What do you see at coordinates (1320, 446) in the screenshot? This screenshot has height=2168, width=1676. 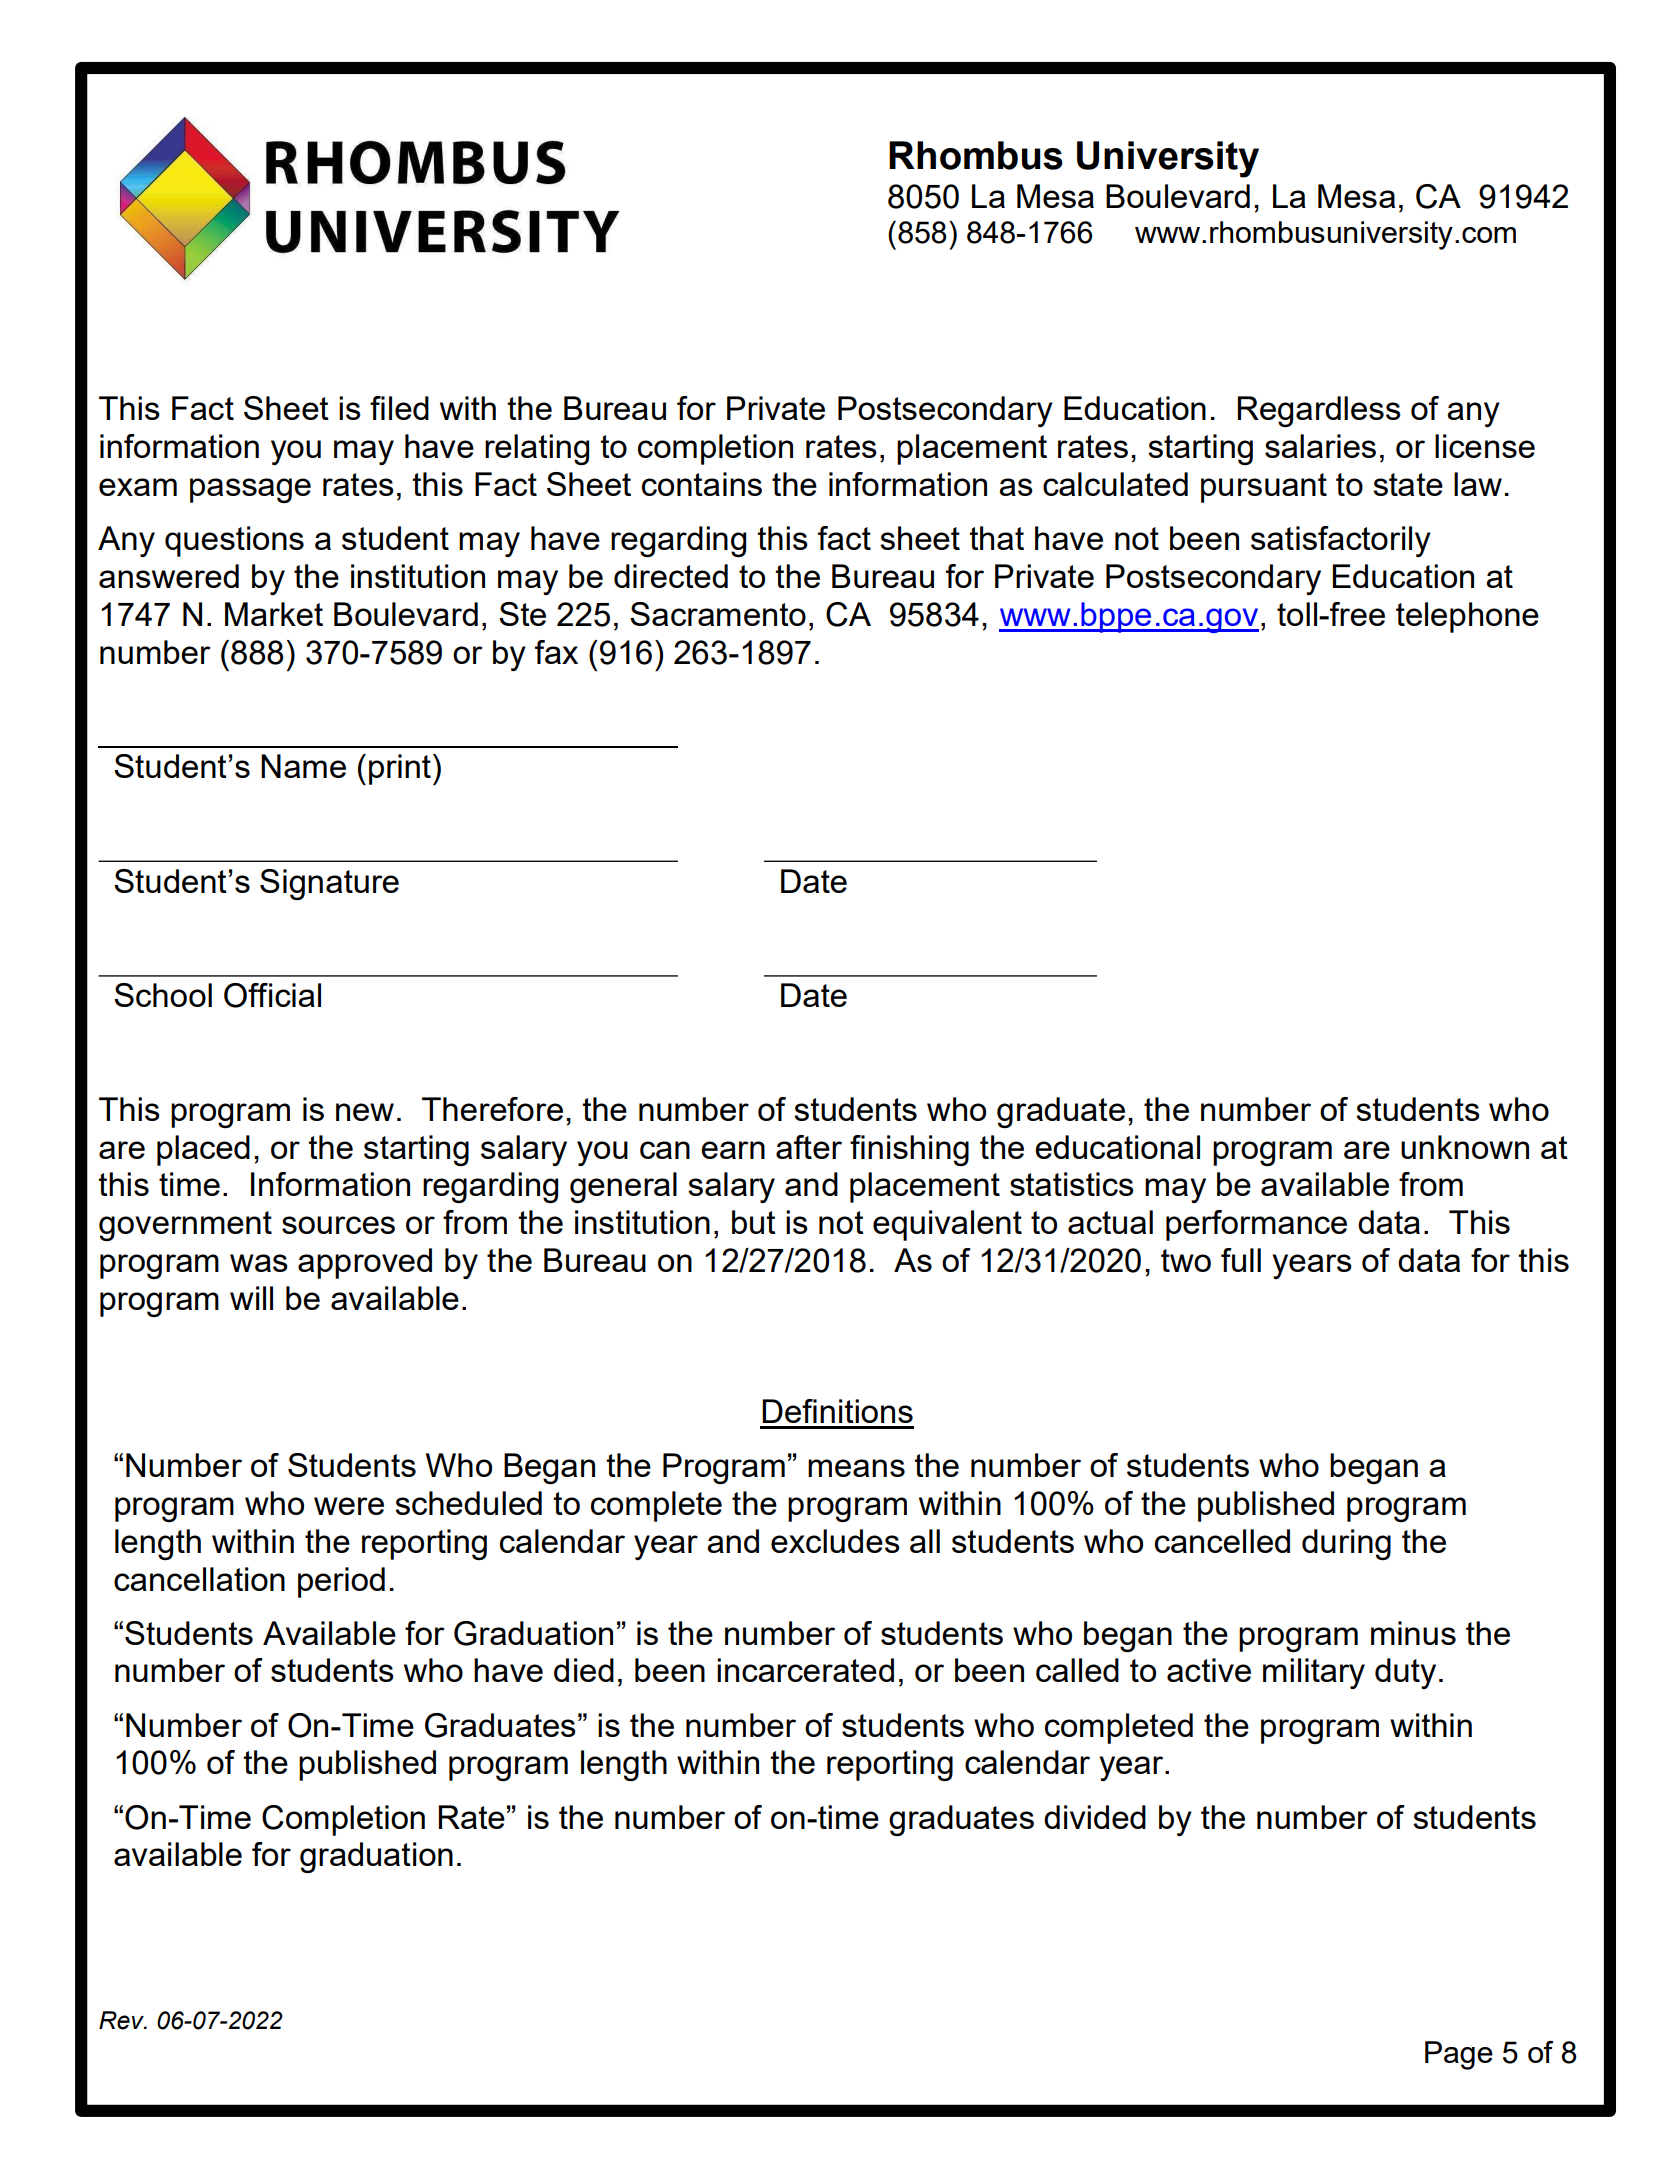 I see `salaries` at bounding box center [1320, 446].
